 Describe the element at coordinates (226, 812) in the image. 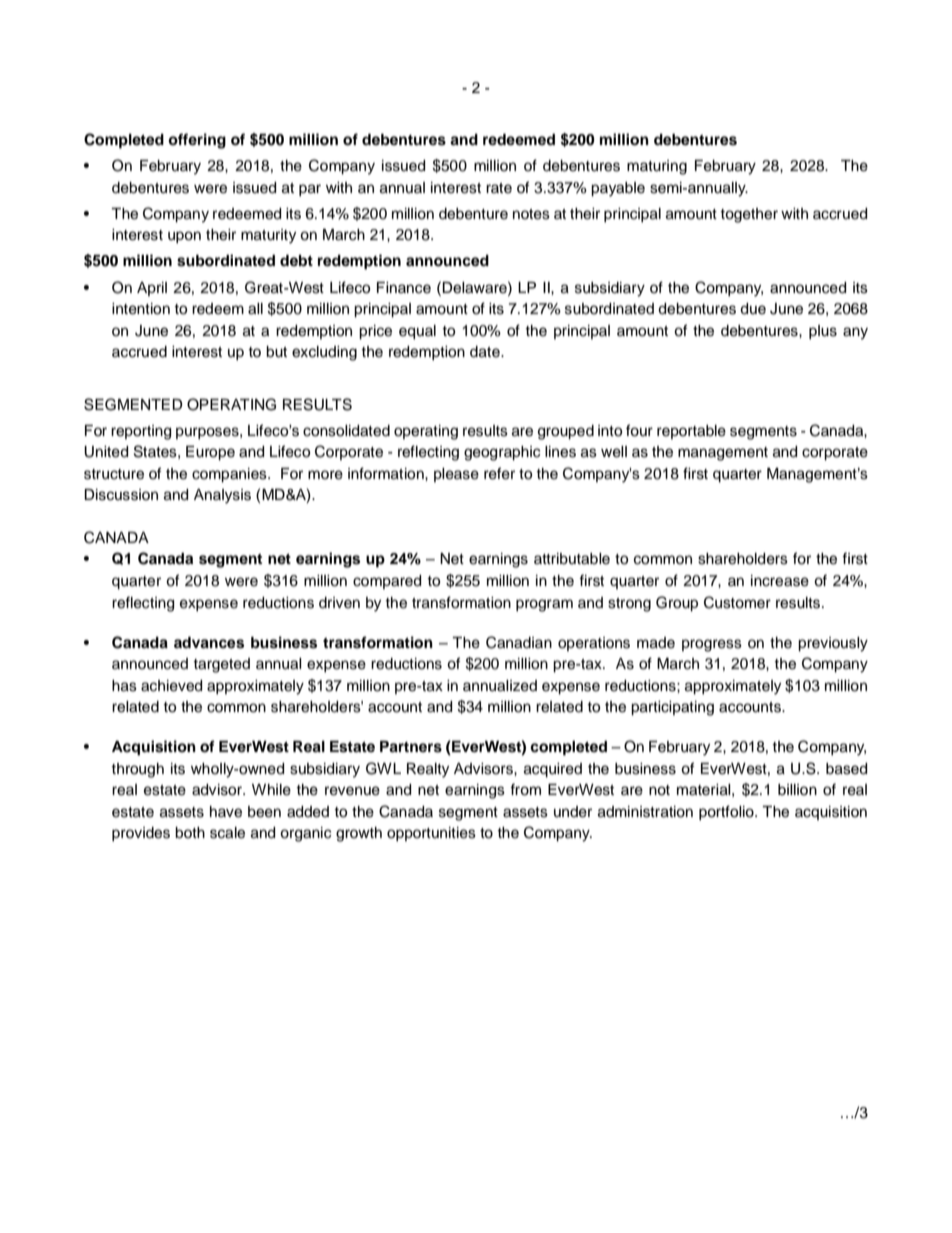

I see `have` at that location.
